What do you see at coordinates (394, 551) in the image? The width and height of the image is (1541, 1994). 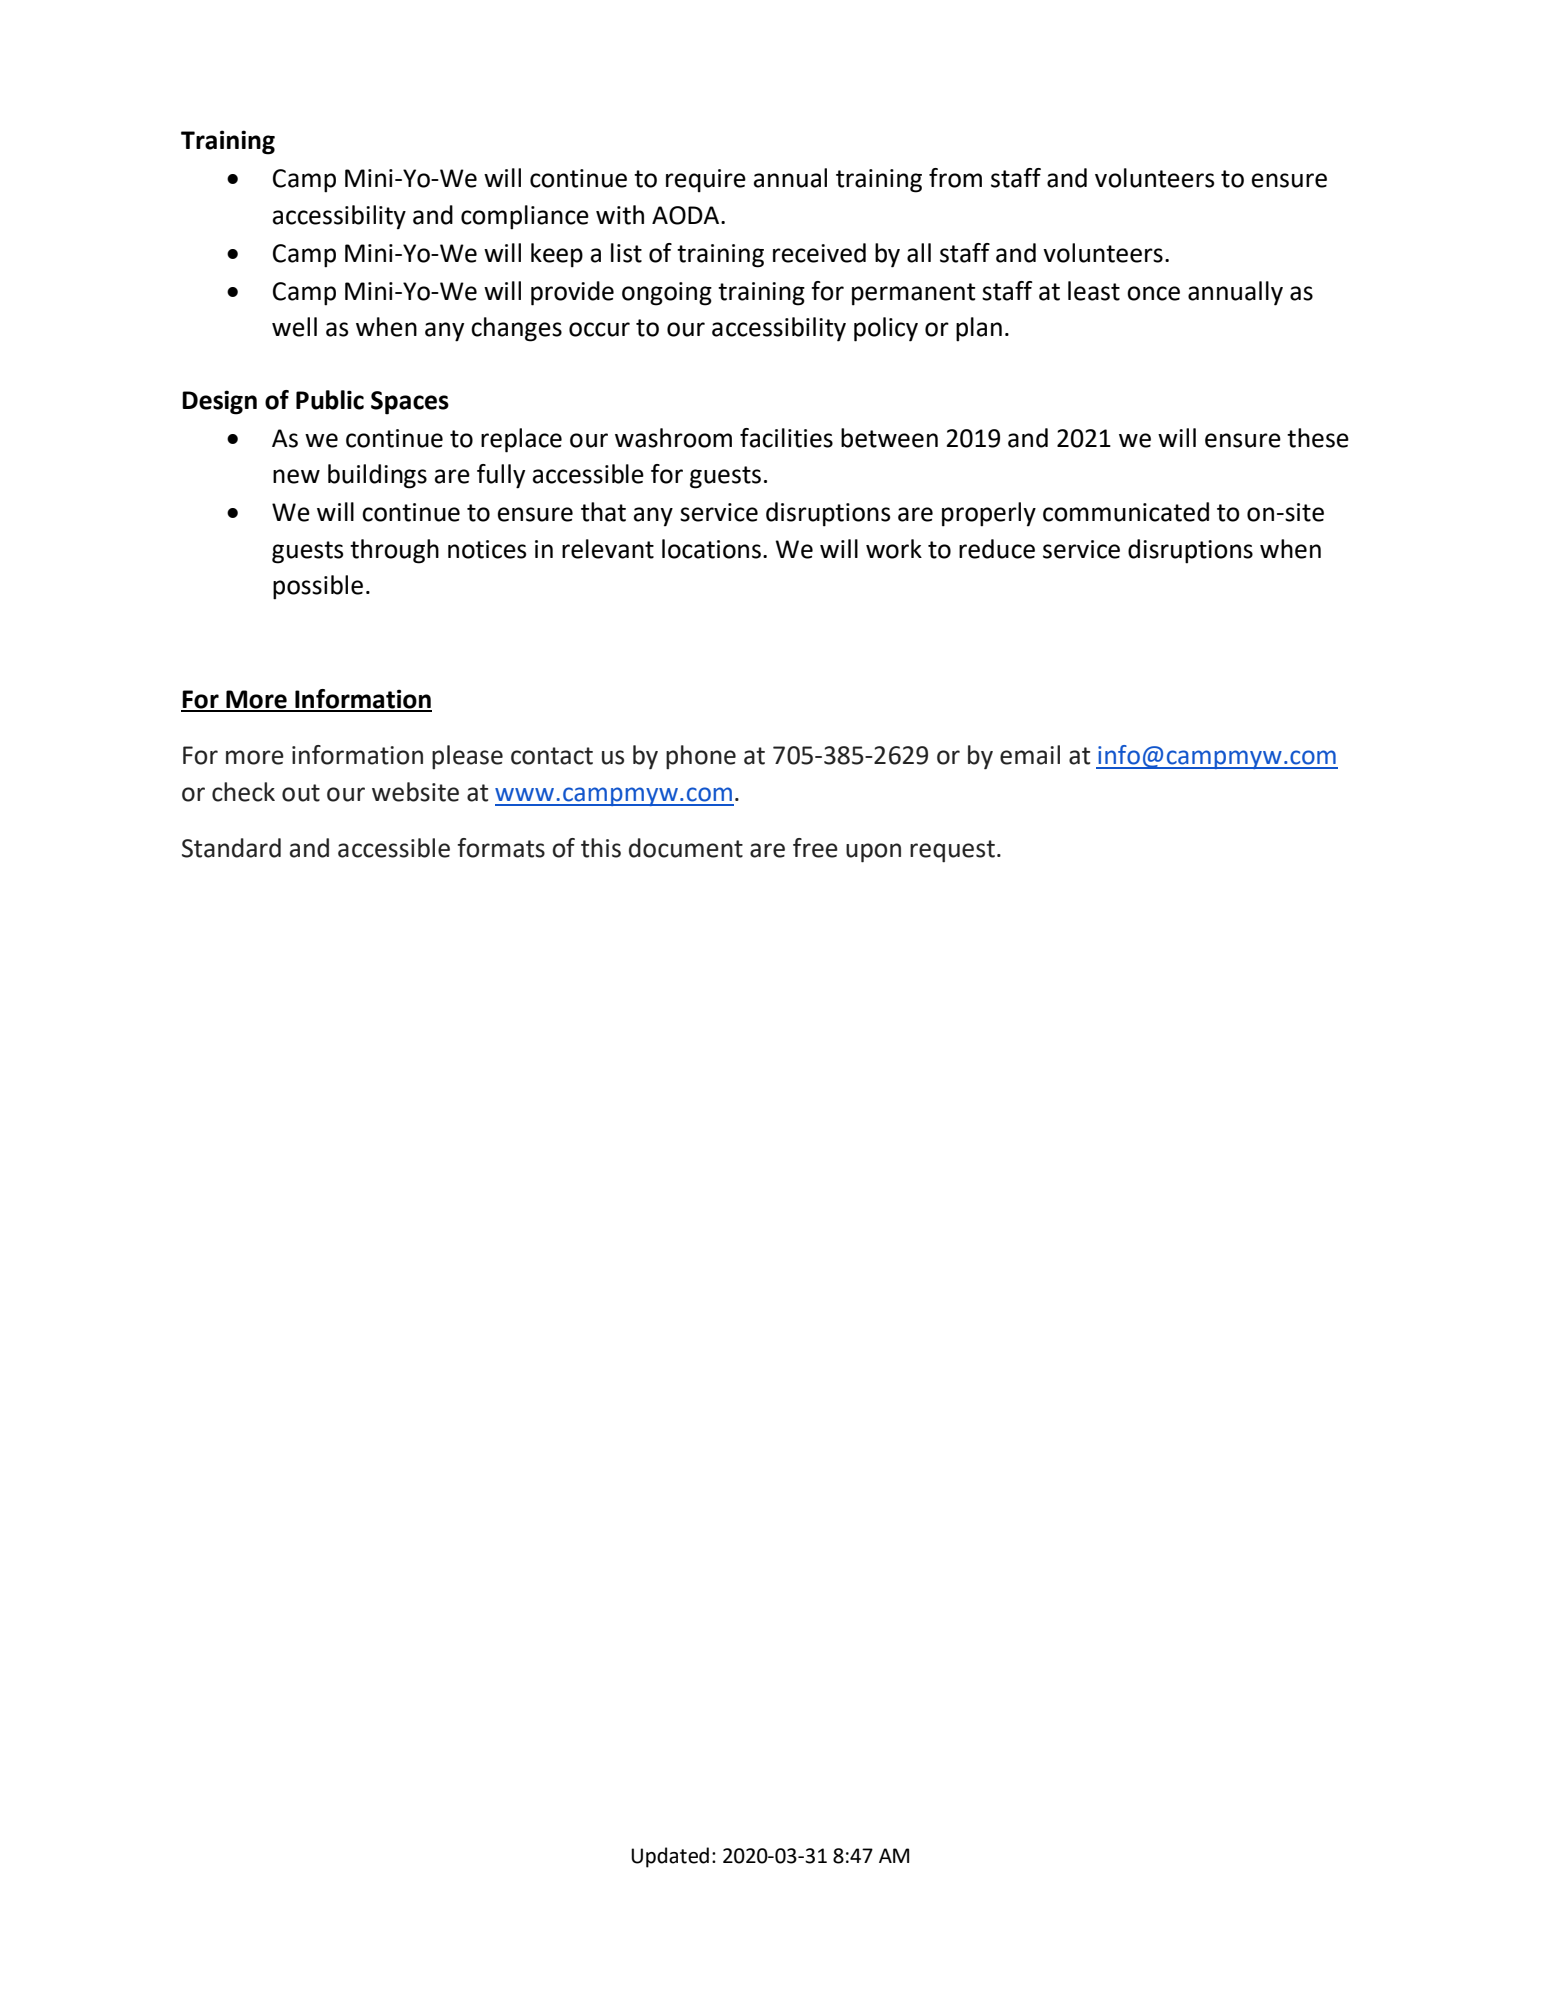 I see `through` at bounding box center [394, 551].
